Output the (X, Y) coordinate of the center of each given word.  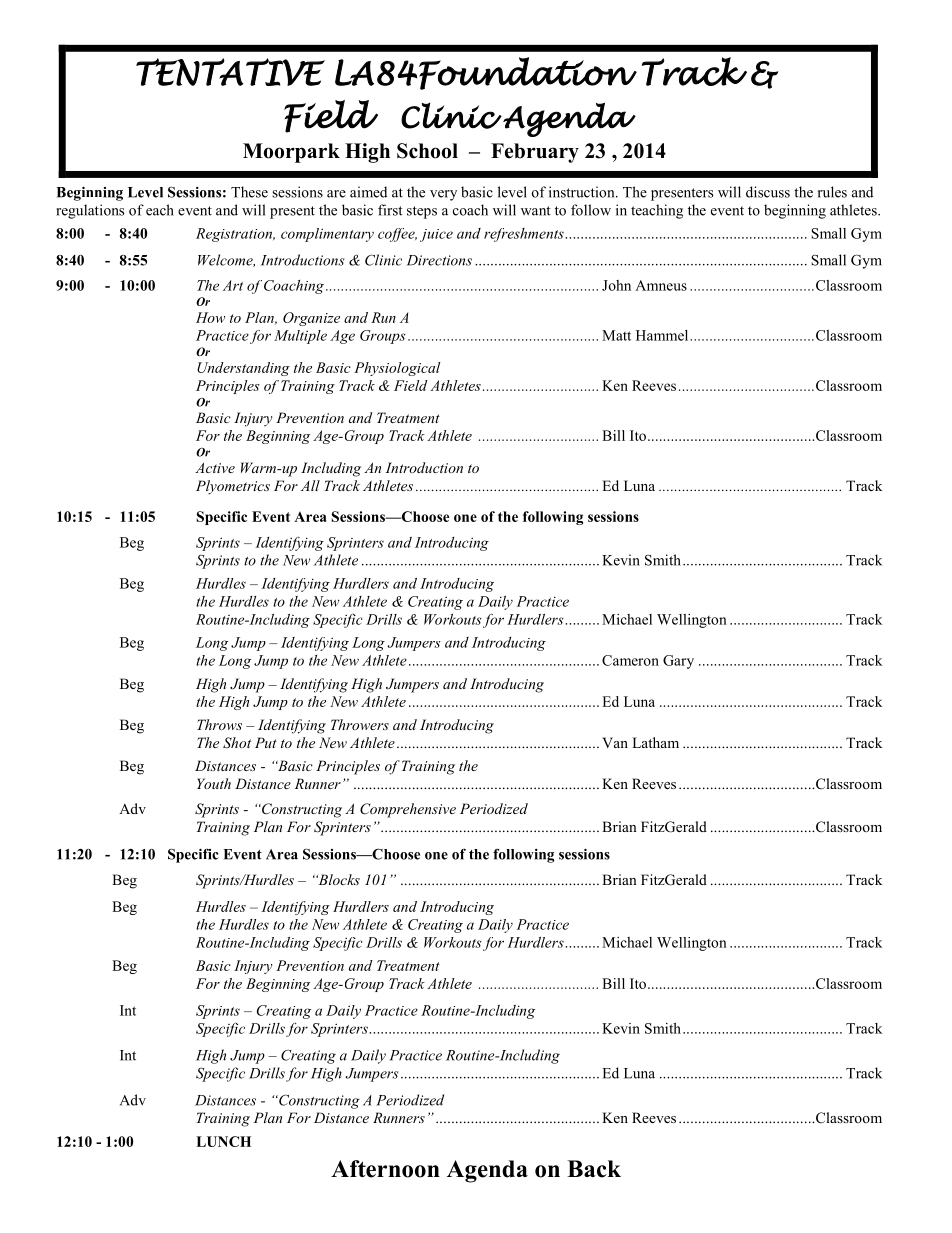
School (427, 151)
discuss (768, 192)
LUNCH (223, 1141)
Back (594, 1169)
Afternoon (385, 1169)
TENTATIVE (230, 72)
